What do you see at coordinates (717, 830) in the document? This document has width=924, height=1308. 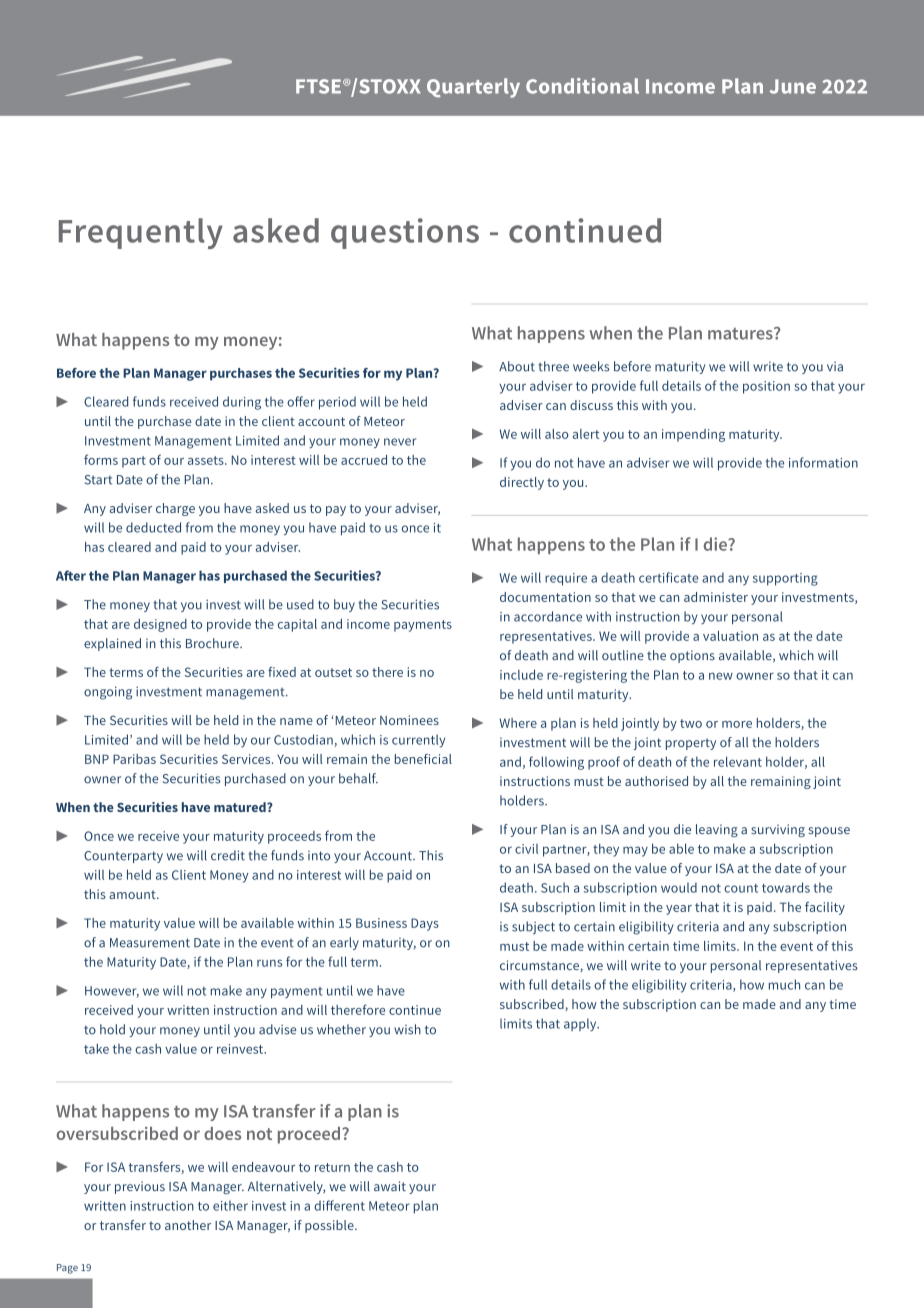 I see `leaving` at bounding box center [717, 830].
